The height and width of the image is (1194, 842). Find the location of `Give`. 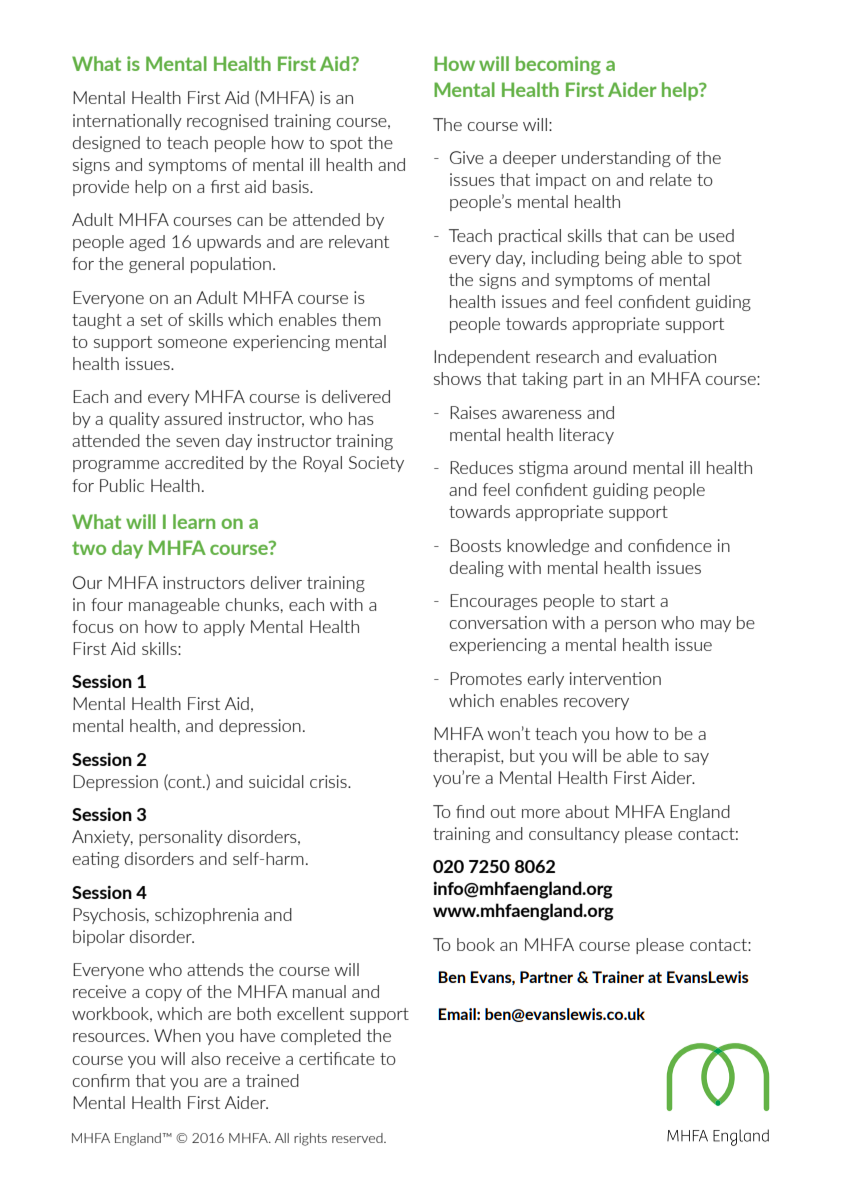

Give is located at coordinates (467, 157).
